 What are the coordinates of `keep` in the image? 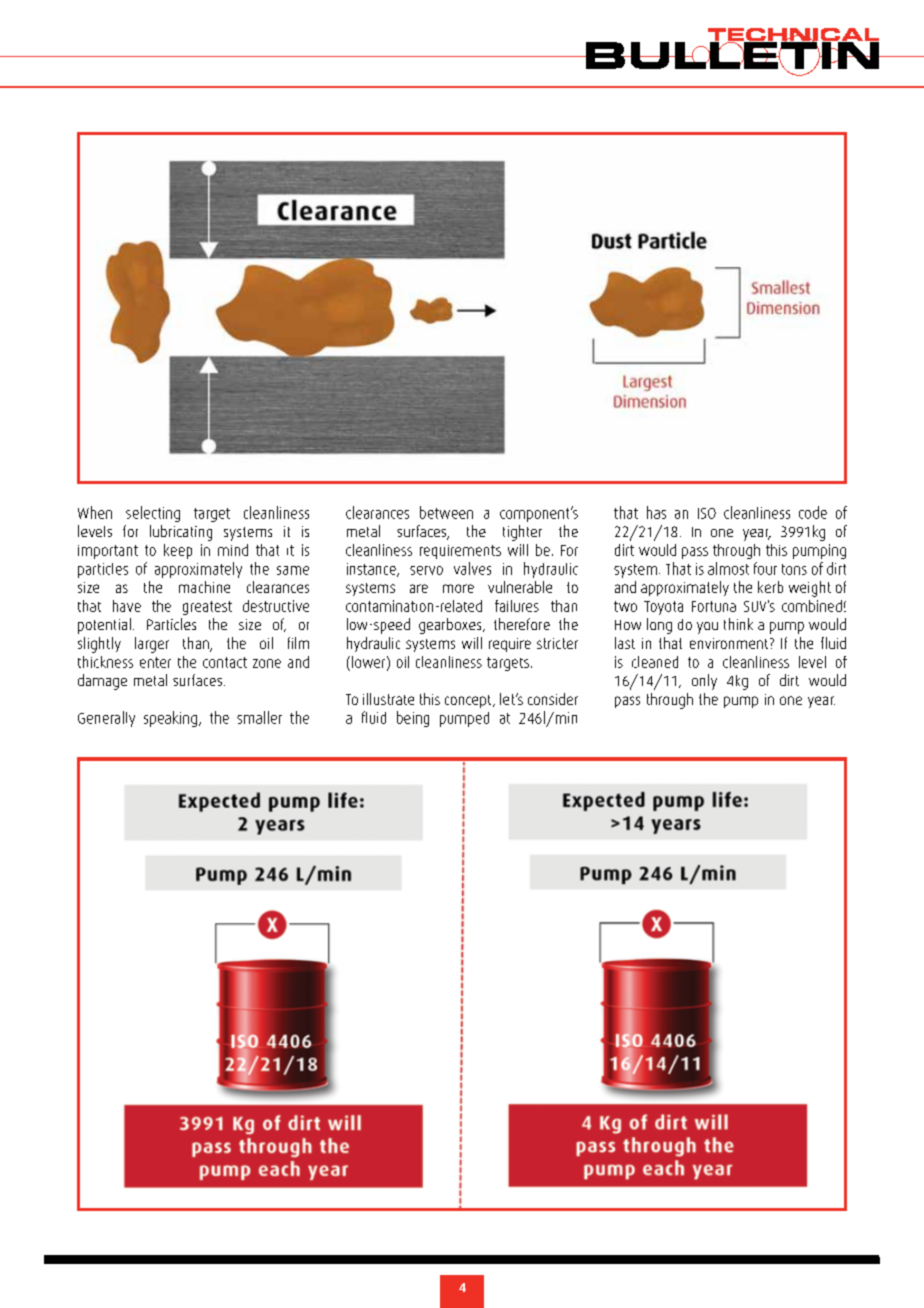 It's located at (178, 551).
